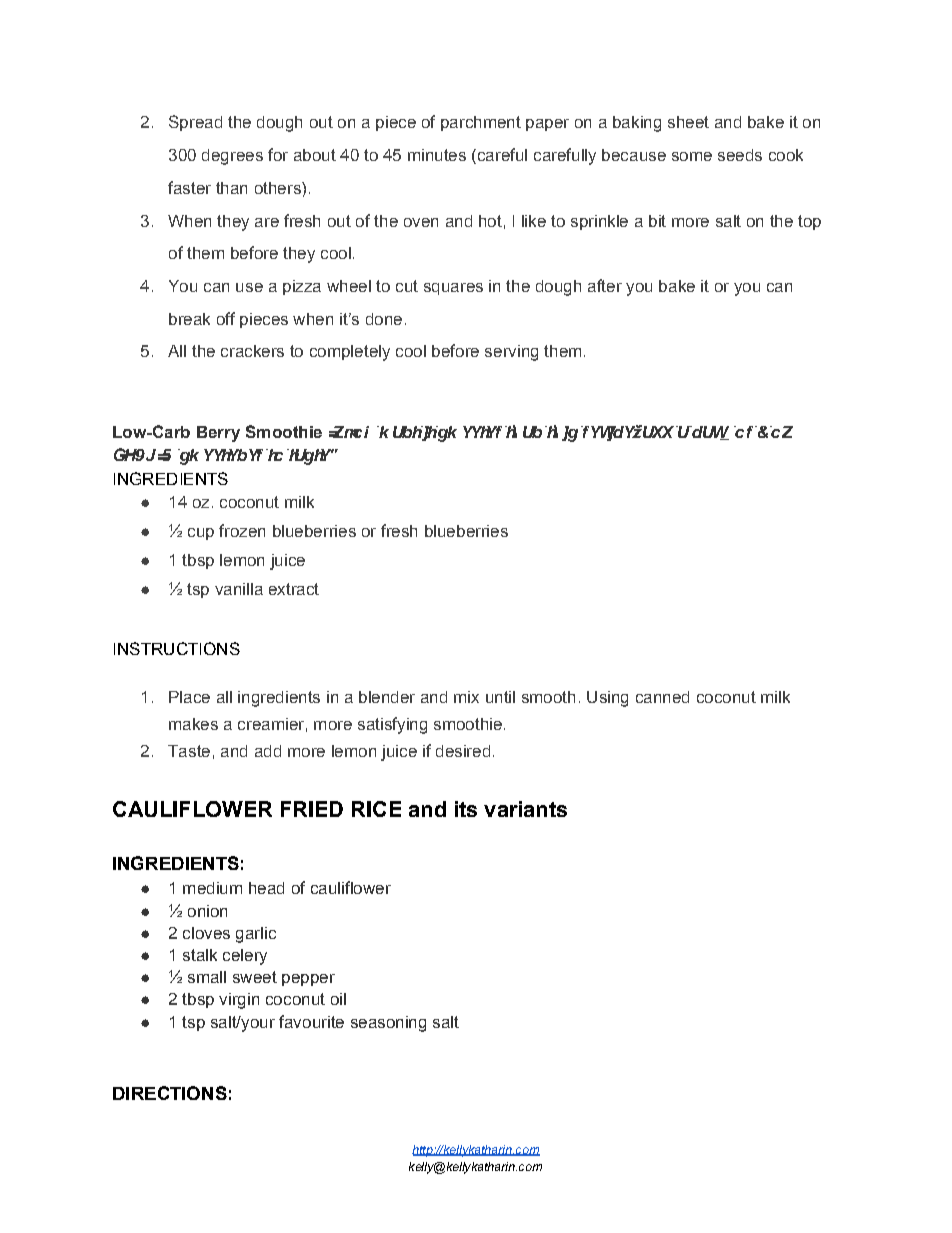 The image size is (952, 1233). I want to click on parchment, so click(481, 123).
